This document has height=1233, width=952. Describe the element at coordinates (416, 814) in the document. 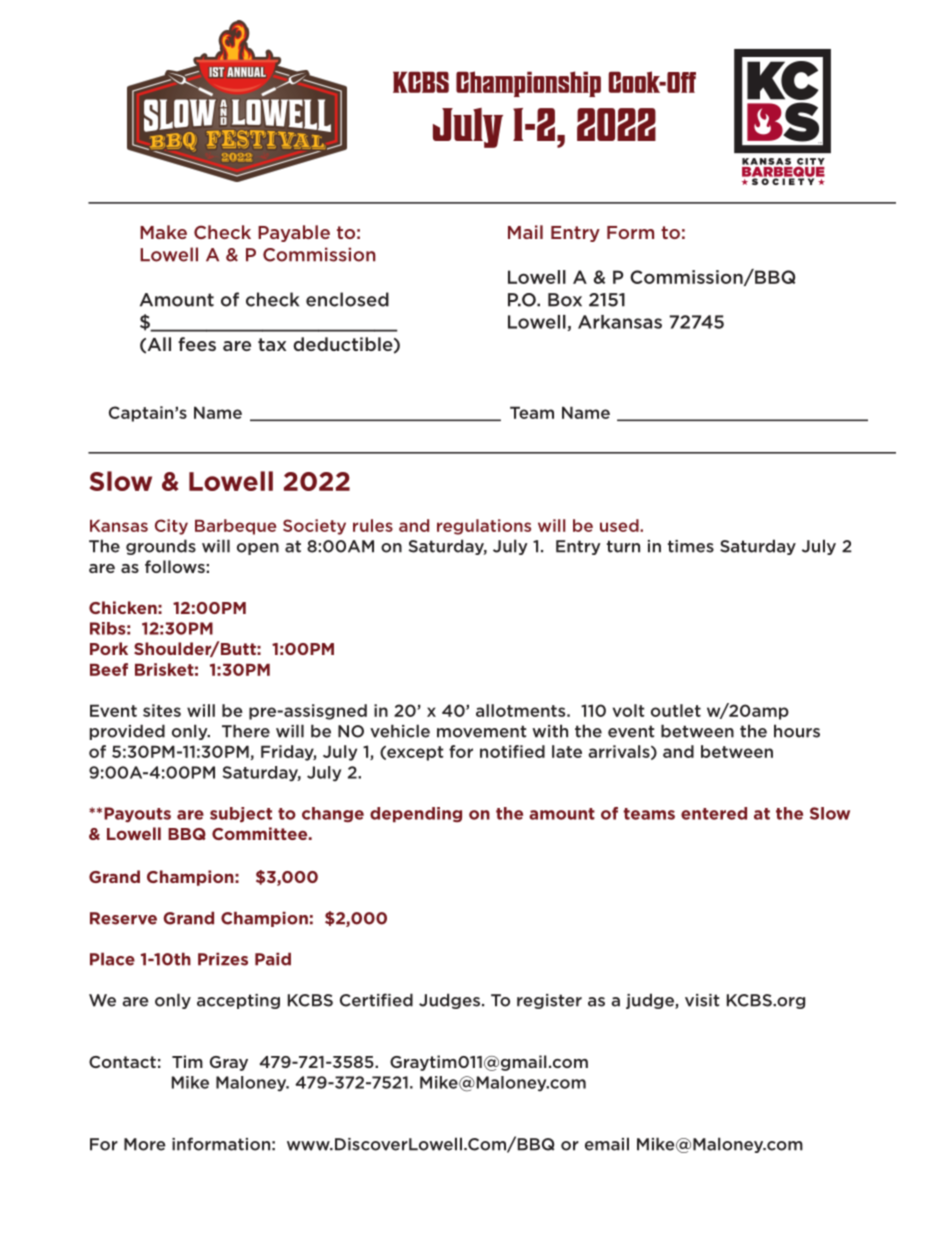

I see `depending` at that location.
